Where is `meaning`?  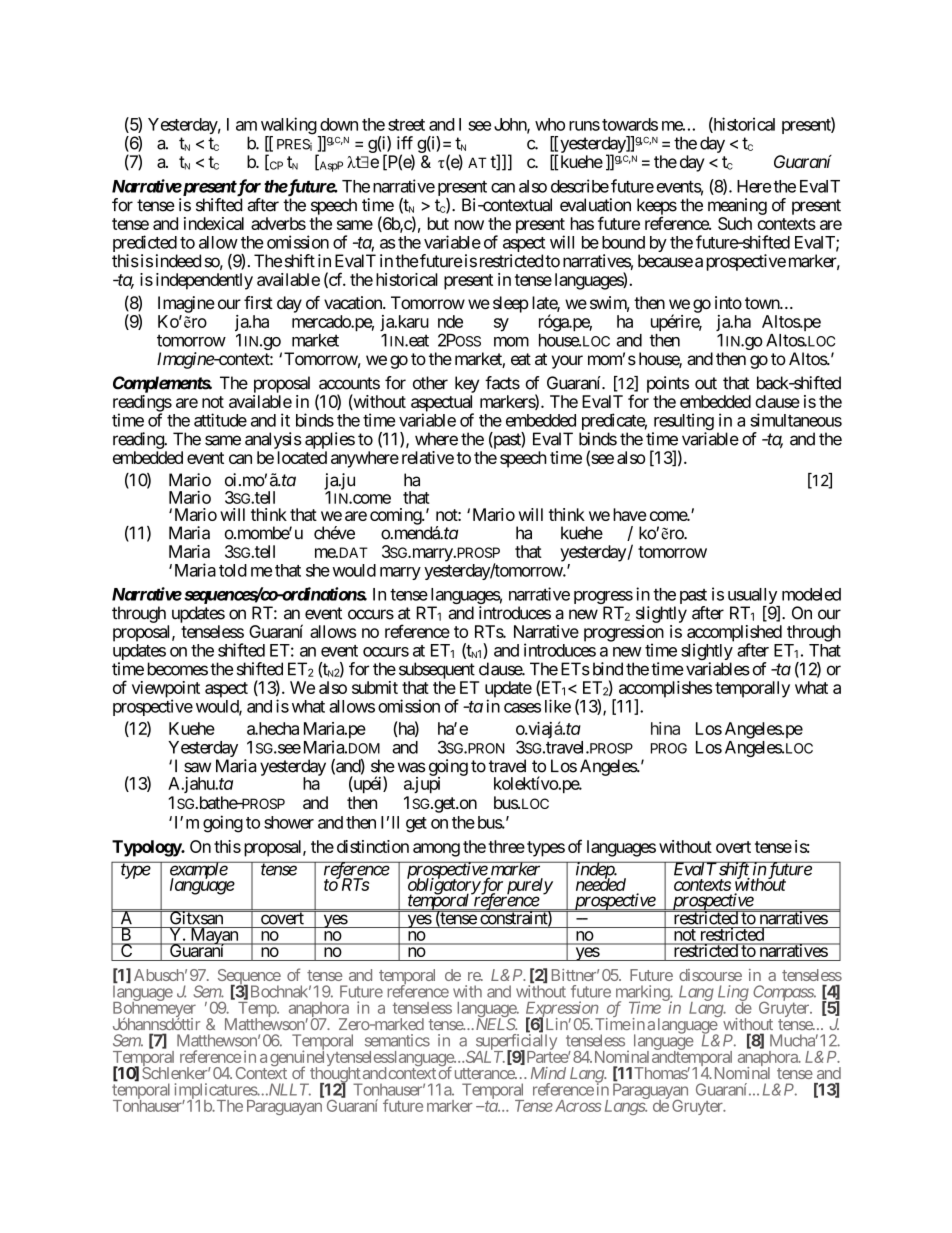 meaning is located at coordinates (737, 206).
